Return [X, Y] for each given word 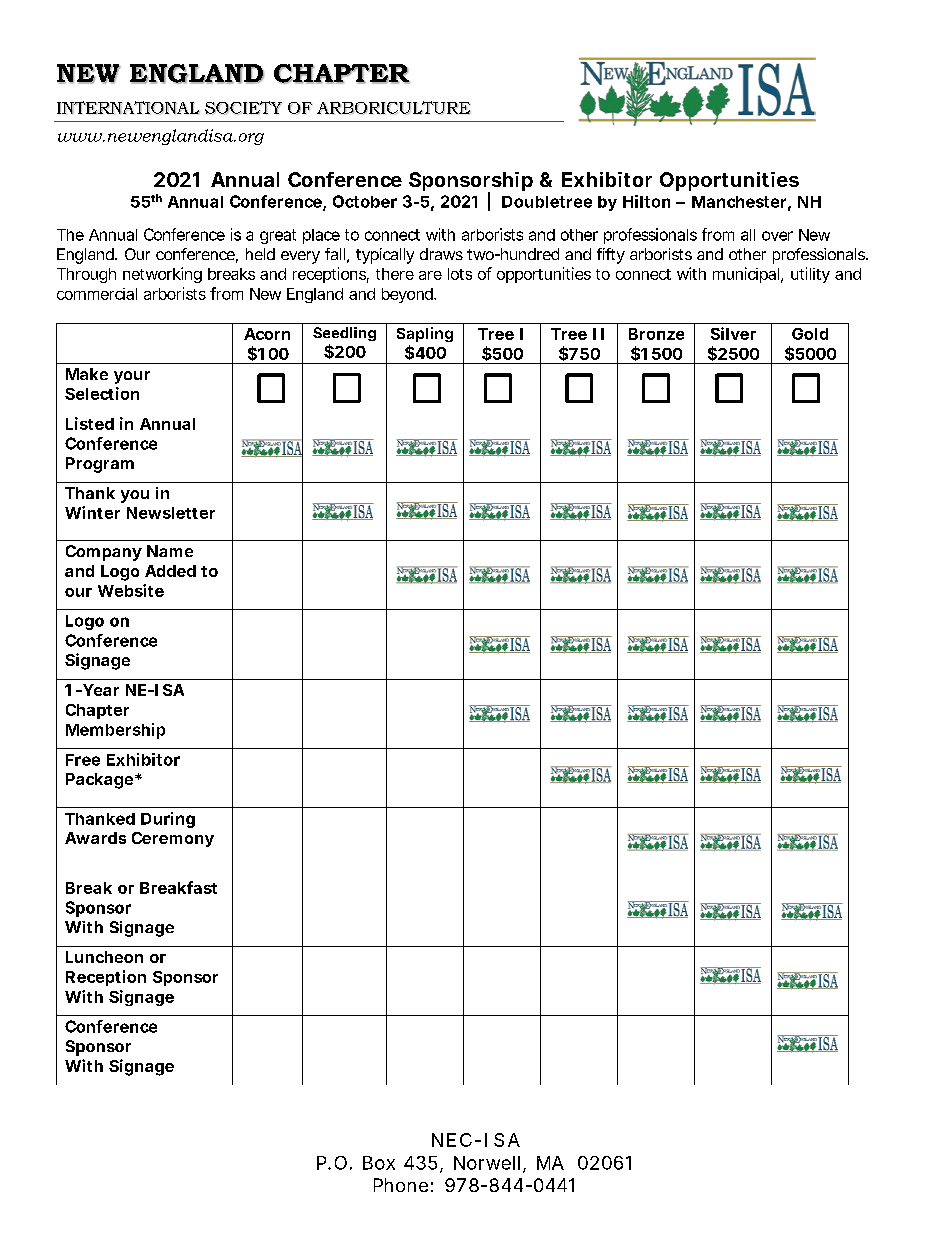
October [365, 201]
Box [379, 1163]
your [132, 377]
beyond [408, 295]
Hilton [646, 201]
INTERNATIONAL [128, 108]
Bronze [656, 334]
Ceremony [173, 839]
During [168, 820]
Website [131, 590]
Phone [401, 1185]
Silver [733, 333]
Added [170, 571]
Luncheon [104, 957]
